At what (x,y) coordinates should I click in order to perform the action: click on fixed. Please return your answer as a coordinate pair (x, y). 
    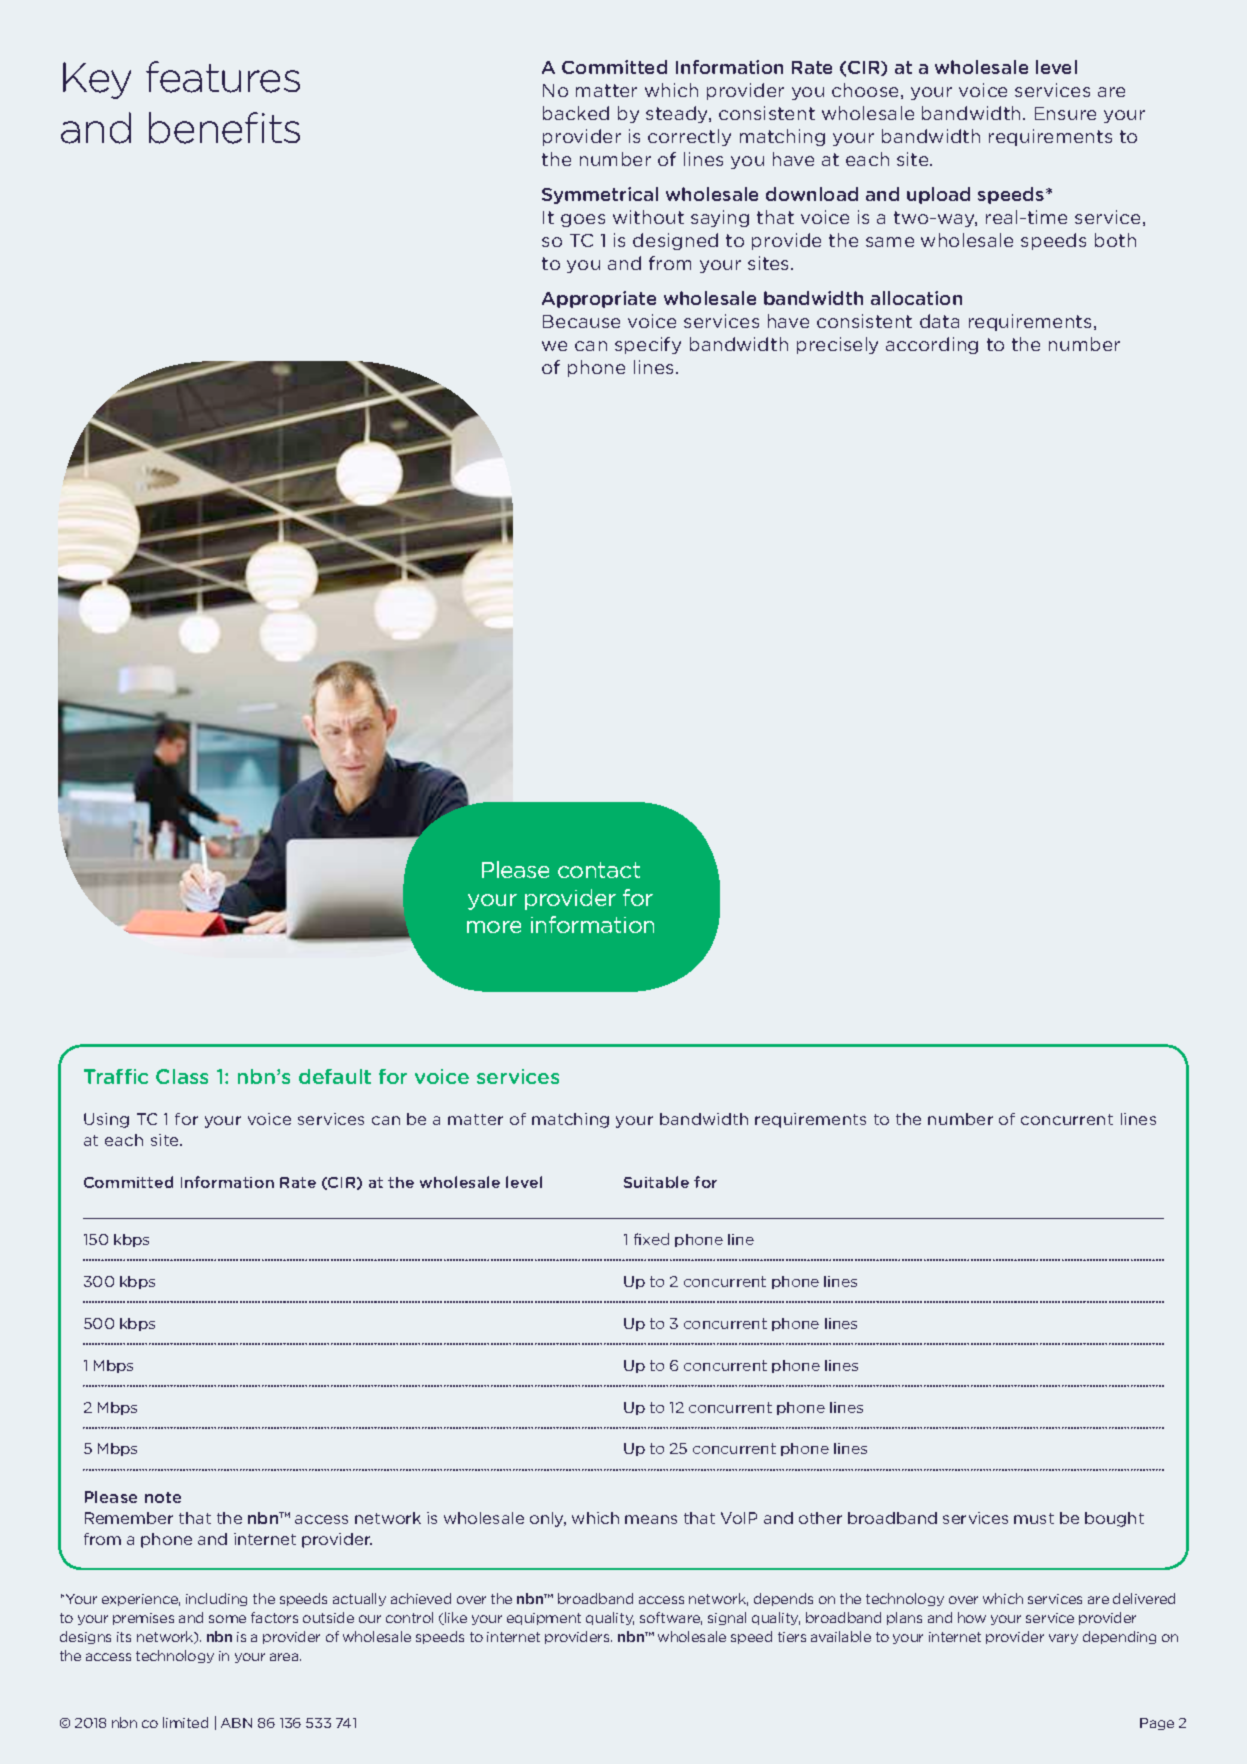
    Looking at the image, I should click on (651, 1239).
